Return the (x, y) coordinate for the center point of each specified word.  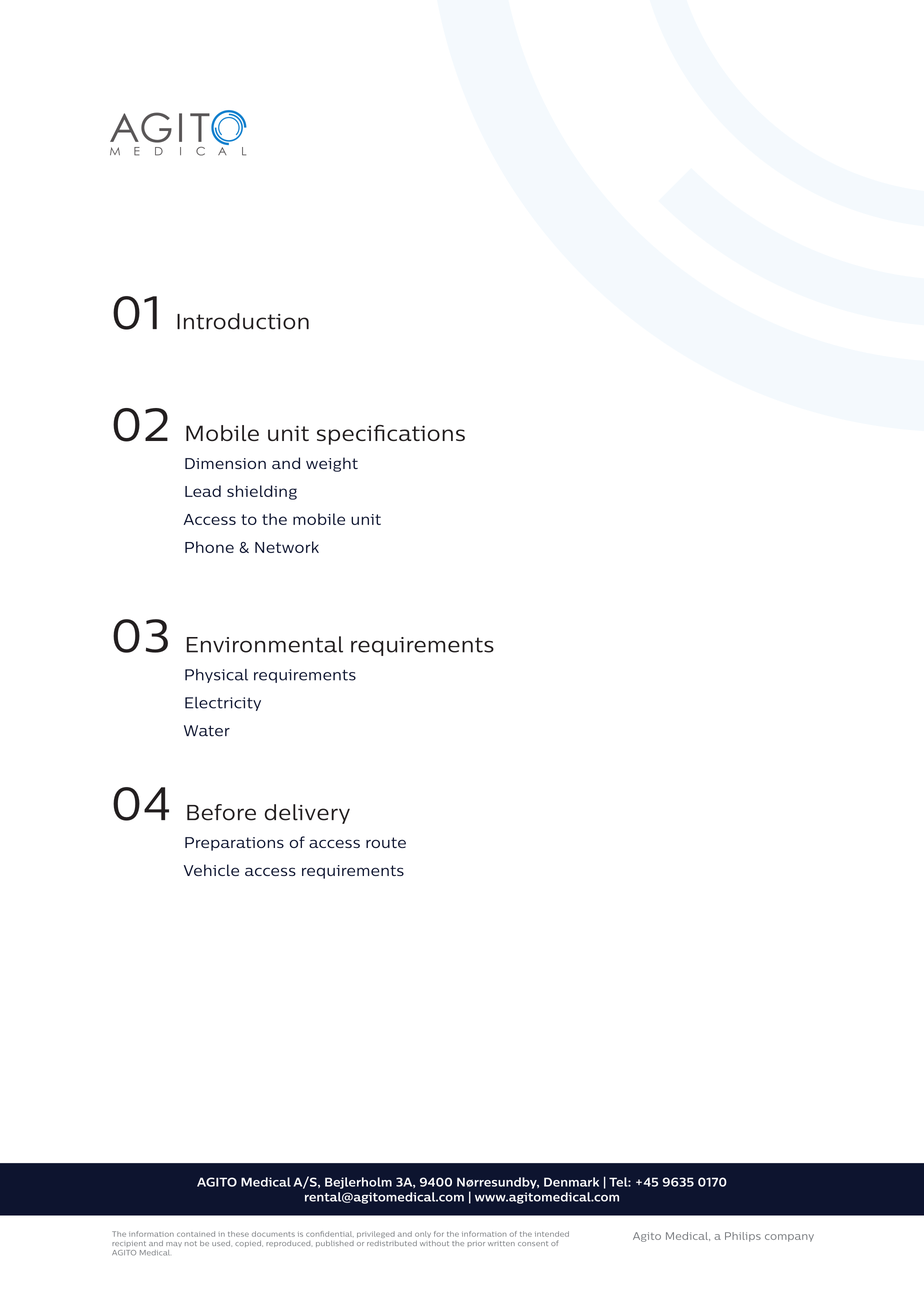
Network (287, 547)
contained (196, 1234)
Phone (209, 547)
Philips (743, 1237)
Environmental (265, 644)
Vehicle (211, 870)
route (386, 842)
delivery (307, 814)
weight (332, 464)
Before (221, 812)
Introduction (243, 321)
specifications (391, 435)
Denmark (571, 1182)
